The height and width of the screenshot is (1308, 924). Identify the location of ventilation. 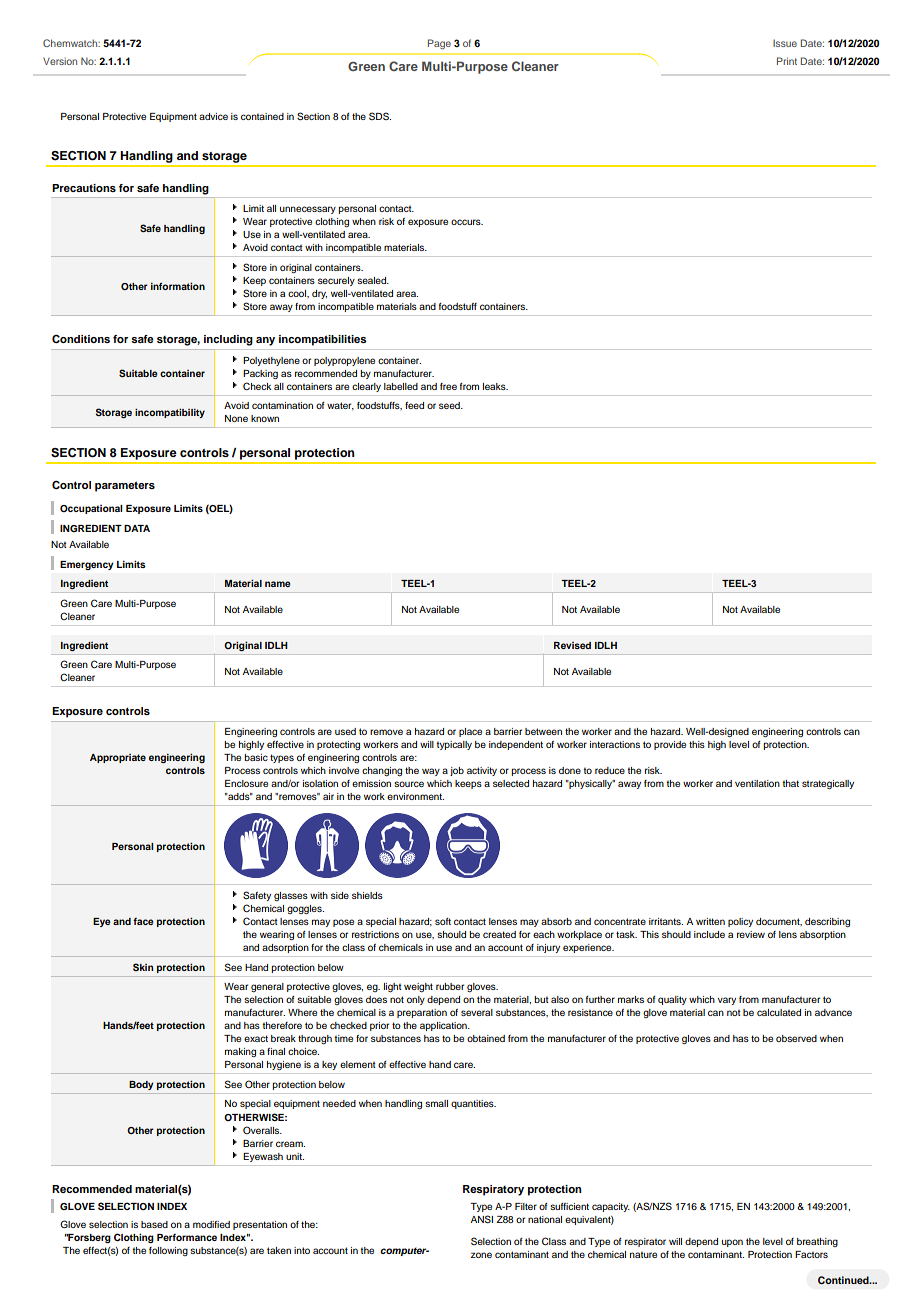
(757, 783).
